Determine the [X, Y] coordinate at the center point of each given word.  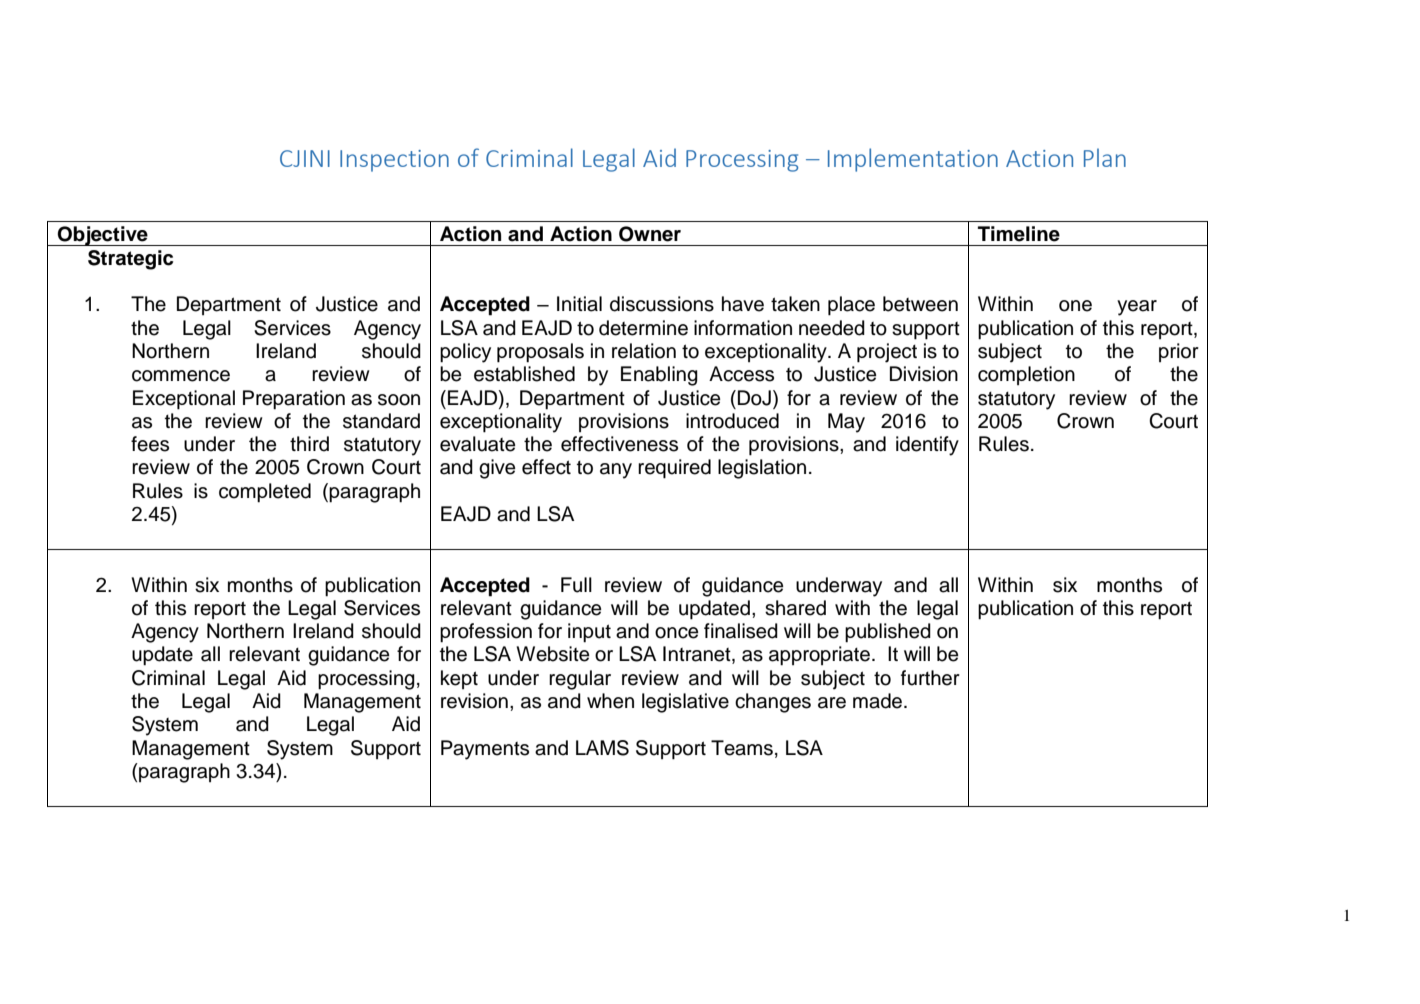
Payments [485, 750]
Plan [1105, 157]
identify [927, 446]
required [674, 469]
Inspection [394, 161]
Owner [650, 234]
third [309, 444]
